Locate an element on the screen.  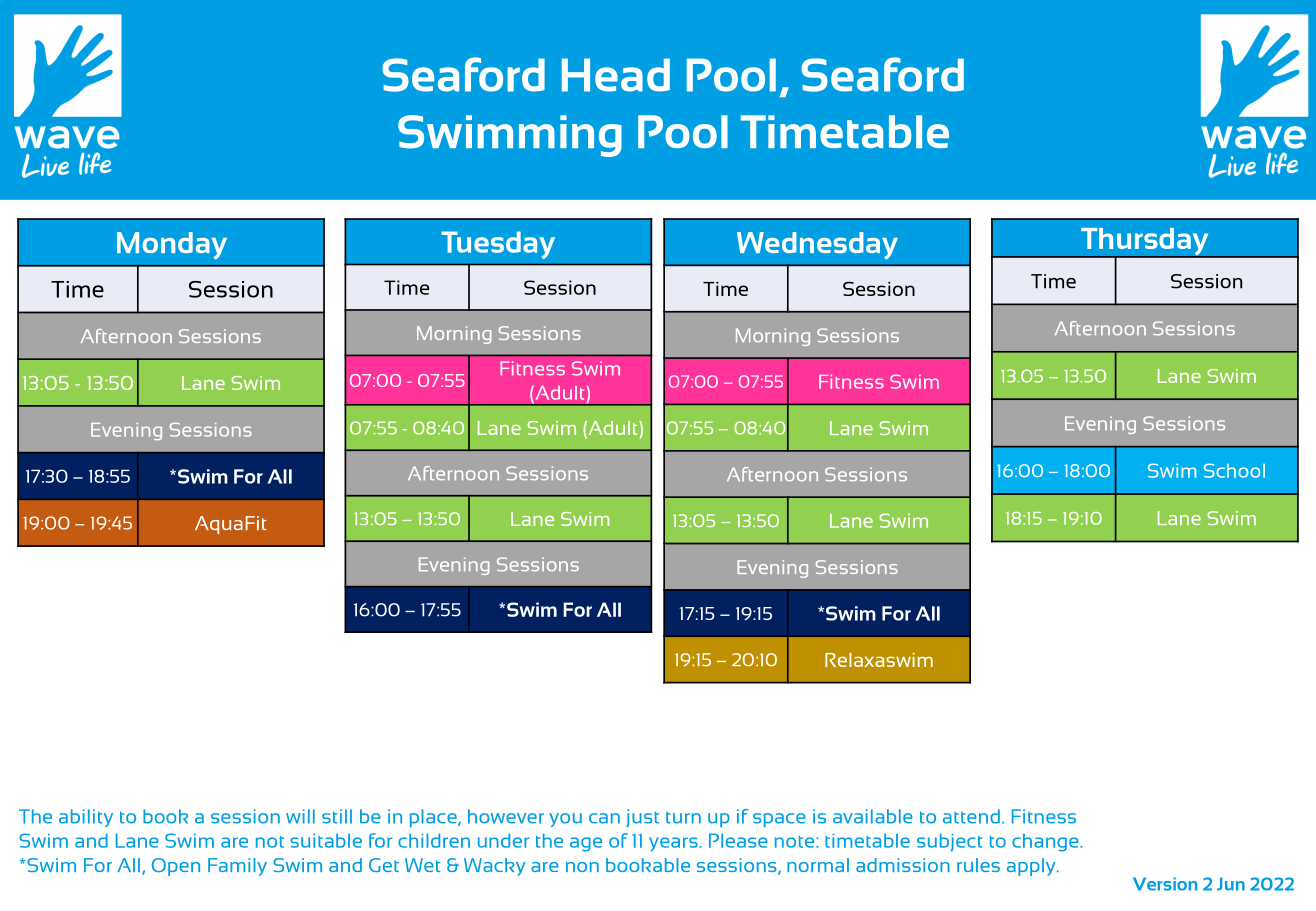
Wednesday is located at coordinates (817, 246).
